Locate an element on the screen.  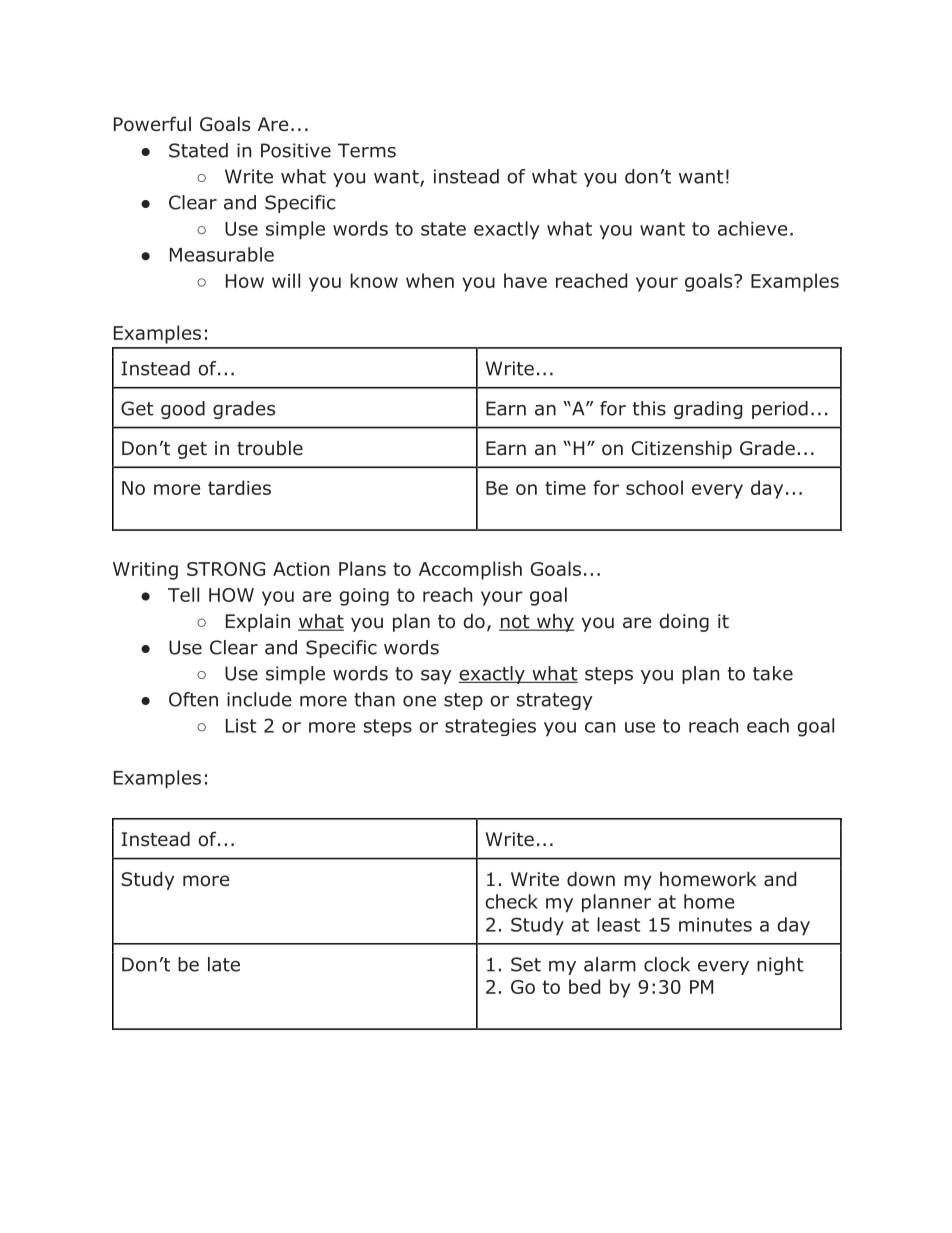
Often is located at coordinates (193, 699).
